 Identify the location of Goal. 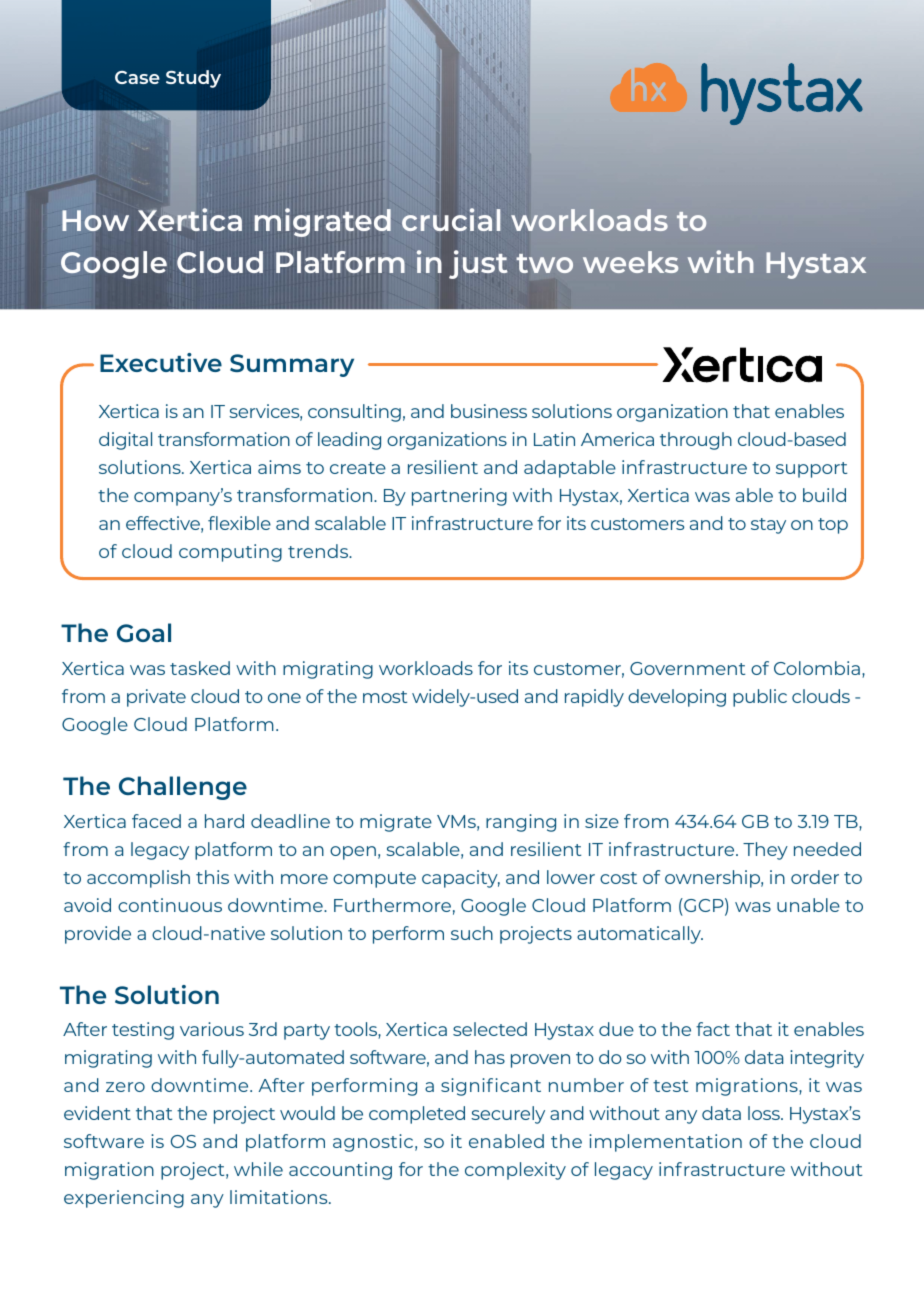
(144, 632).
